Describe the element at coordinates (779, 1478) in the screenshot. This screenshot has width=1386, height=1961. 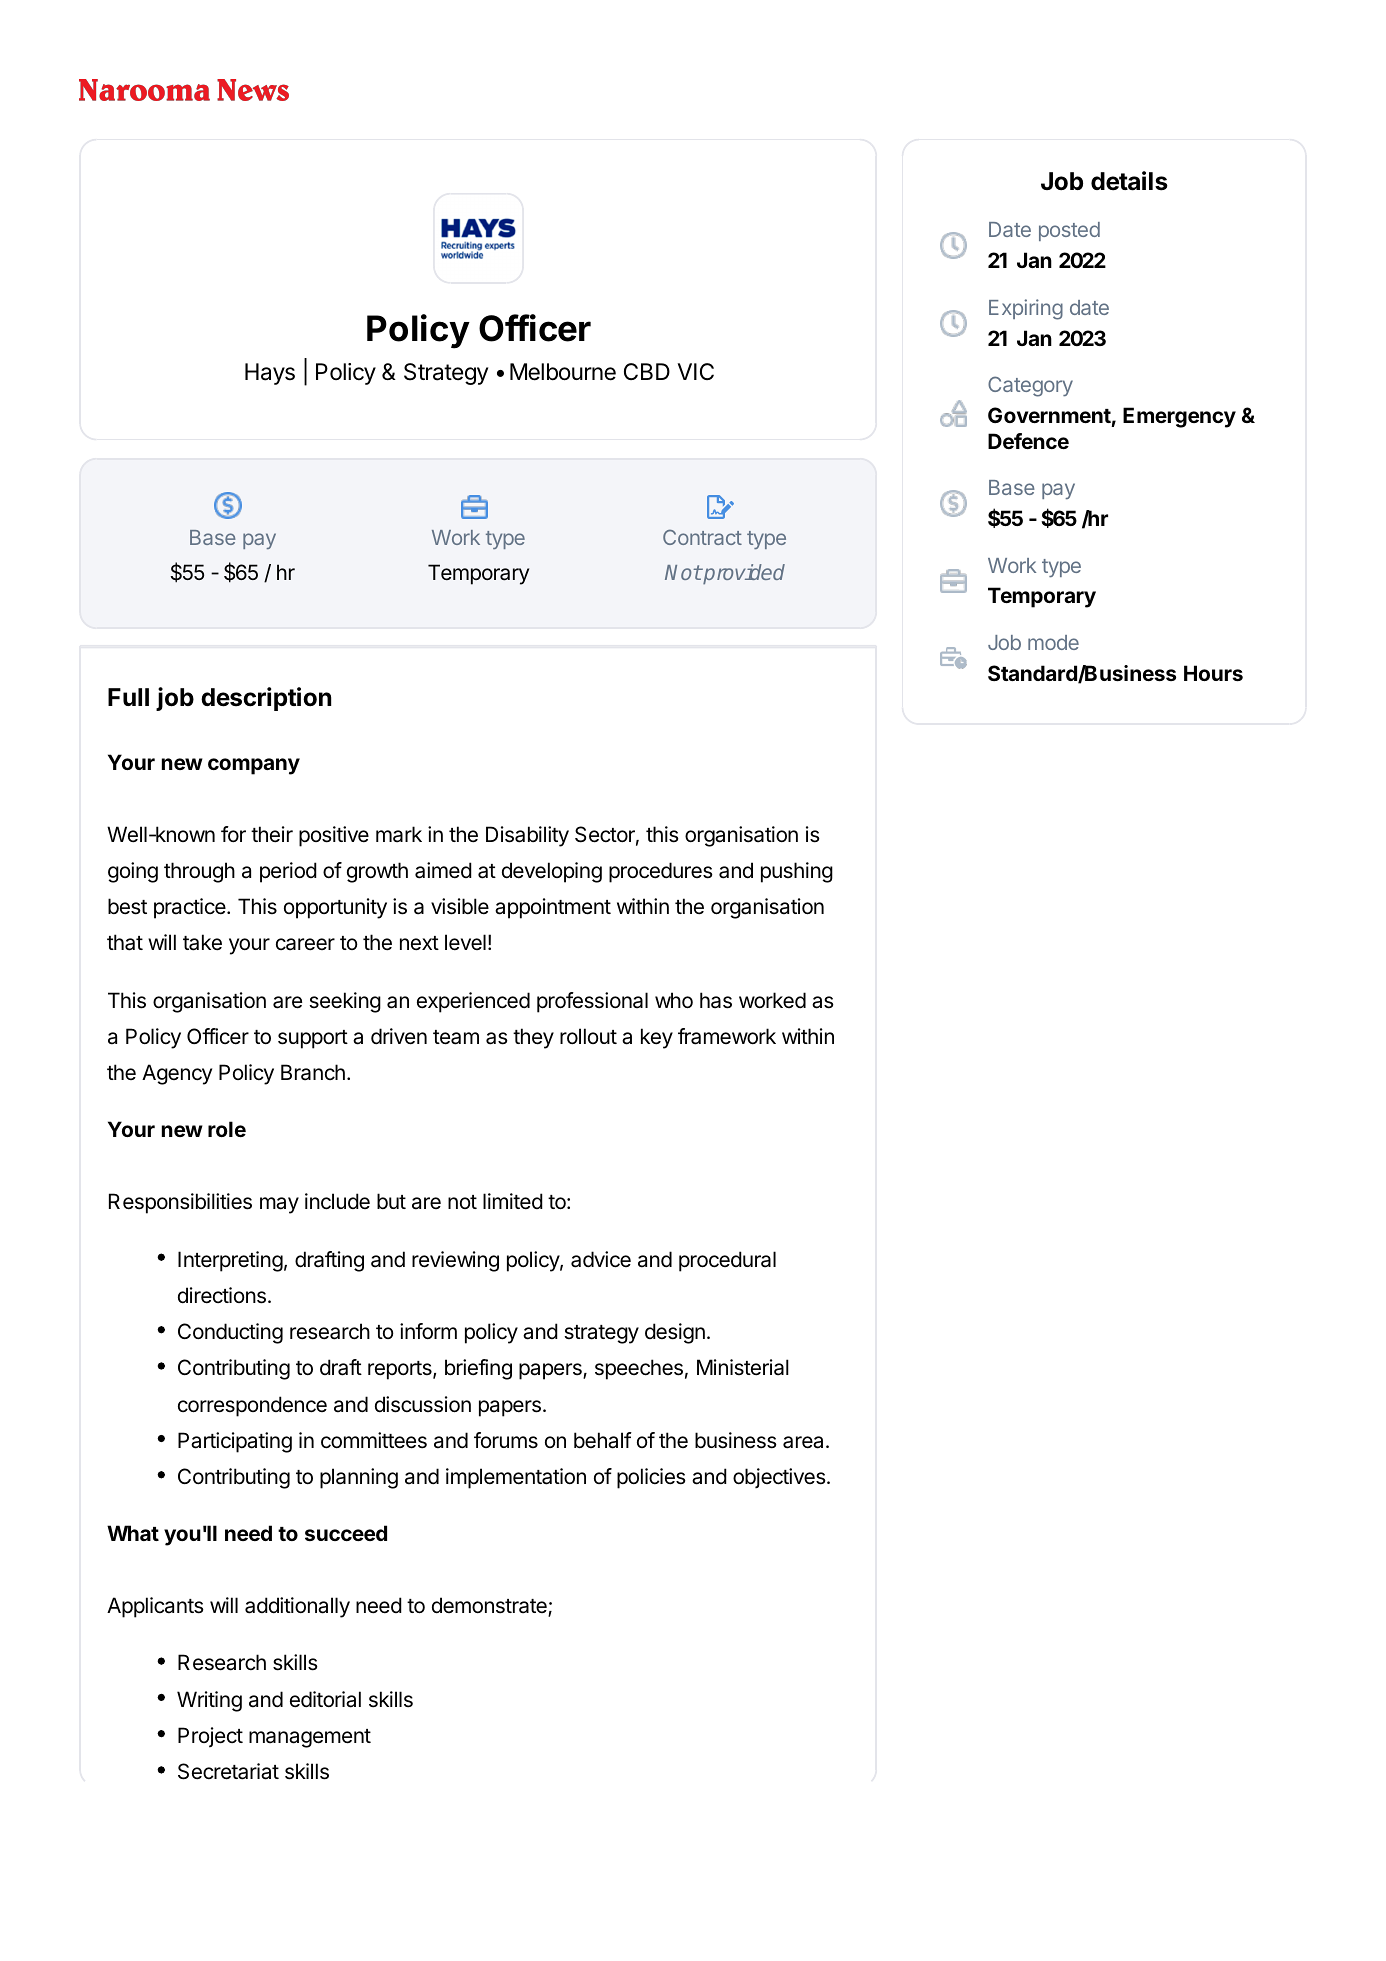
I see `objectives` at that location.
